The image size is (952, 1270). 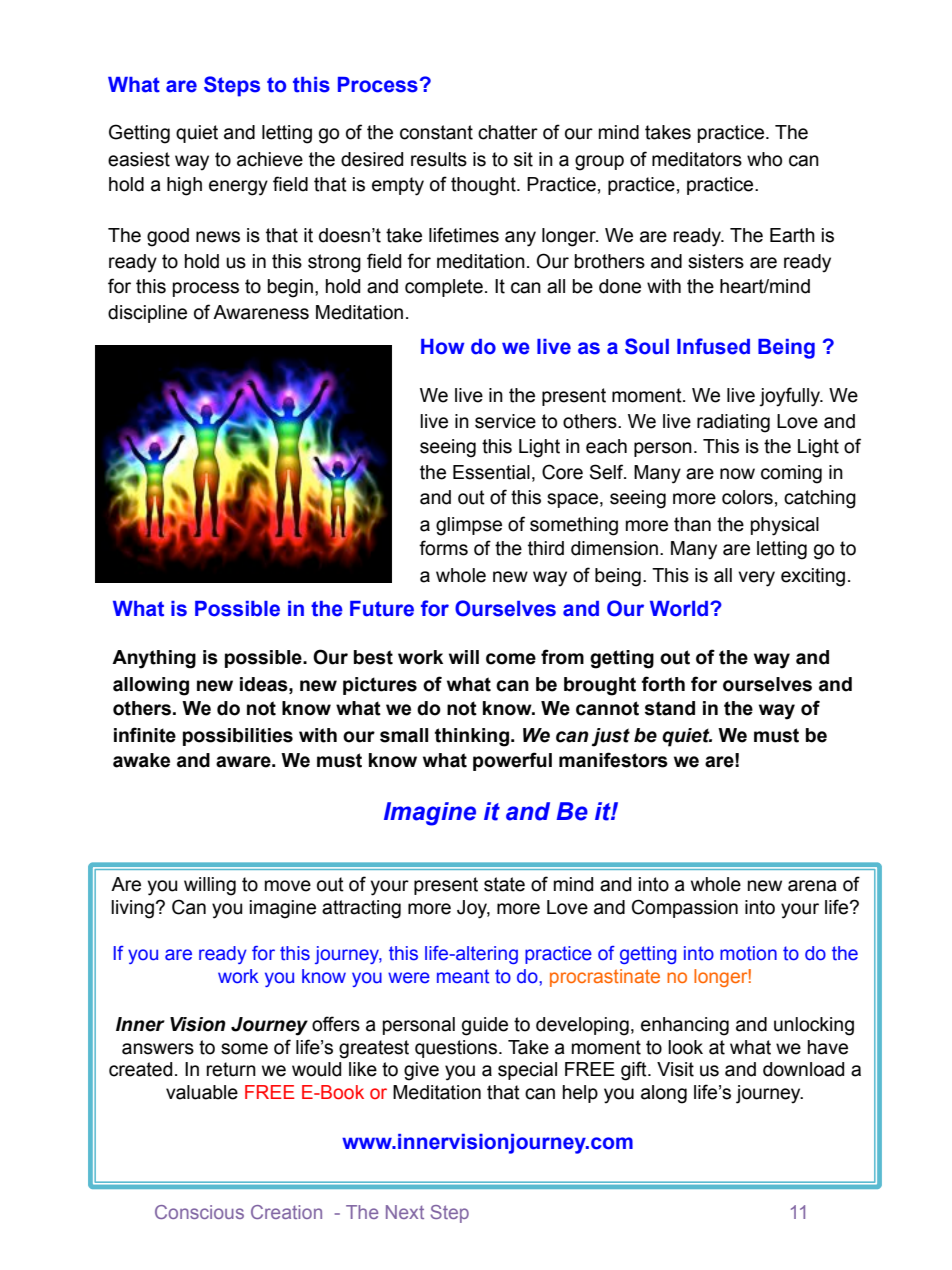 I want to click on move, so click(x=288, y=886).
